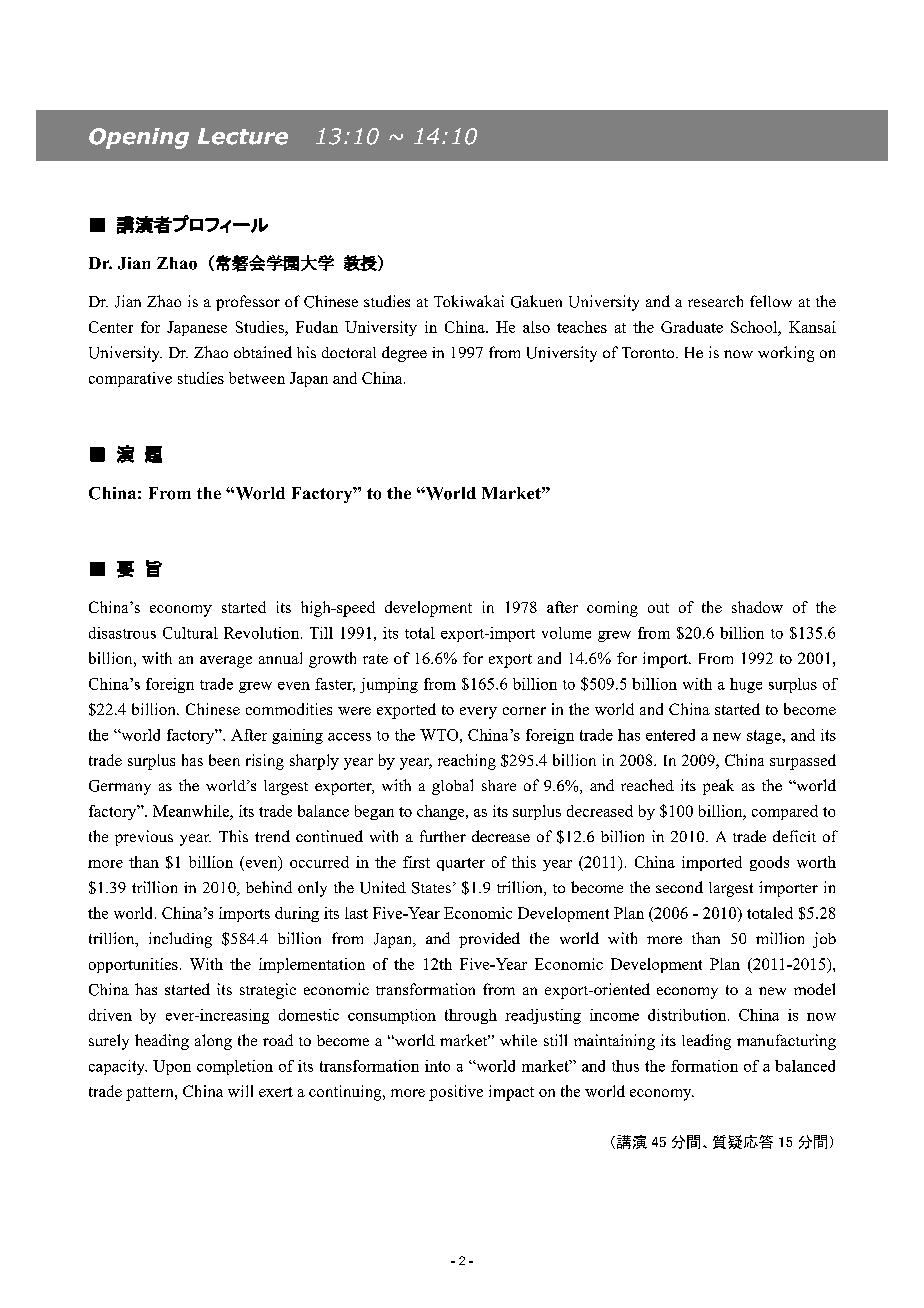  Describe the element at coordinates (437, 1066) in the document. I see `into` at that location.
